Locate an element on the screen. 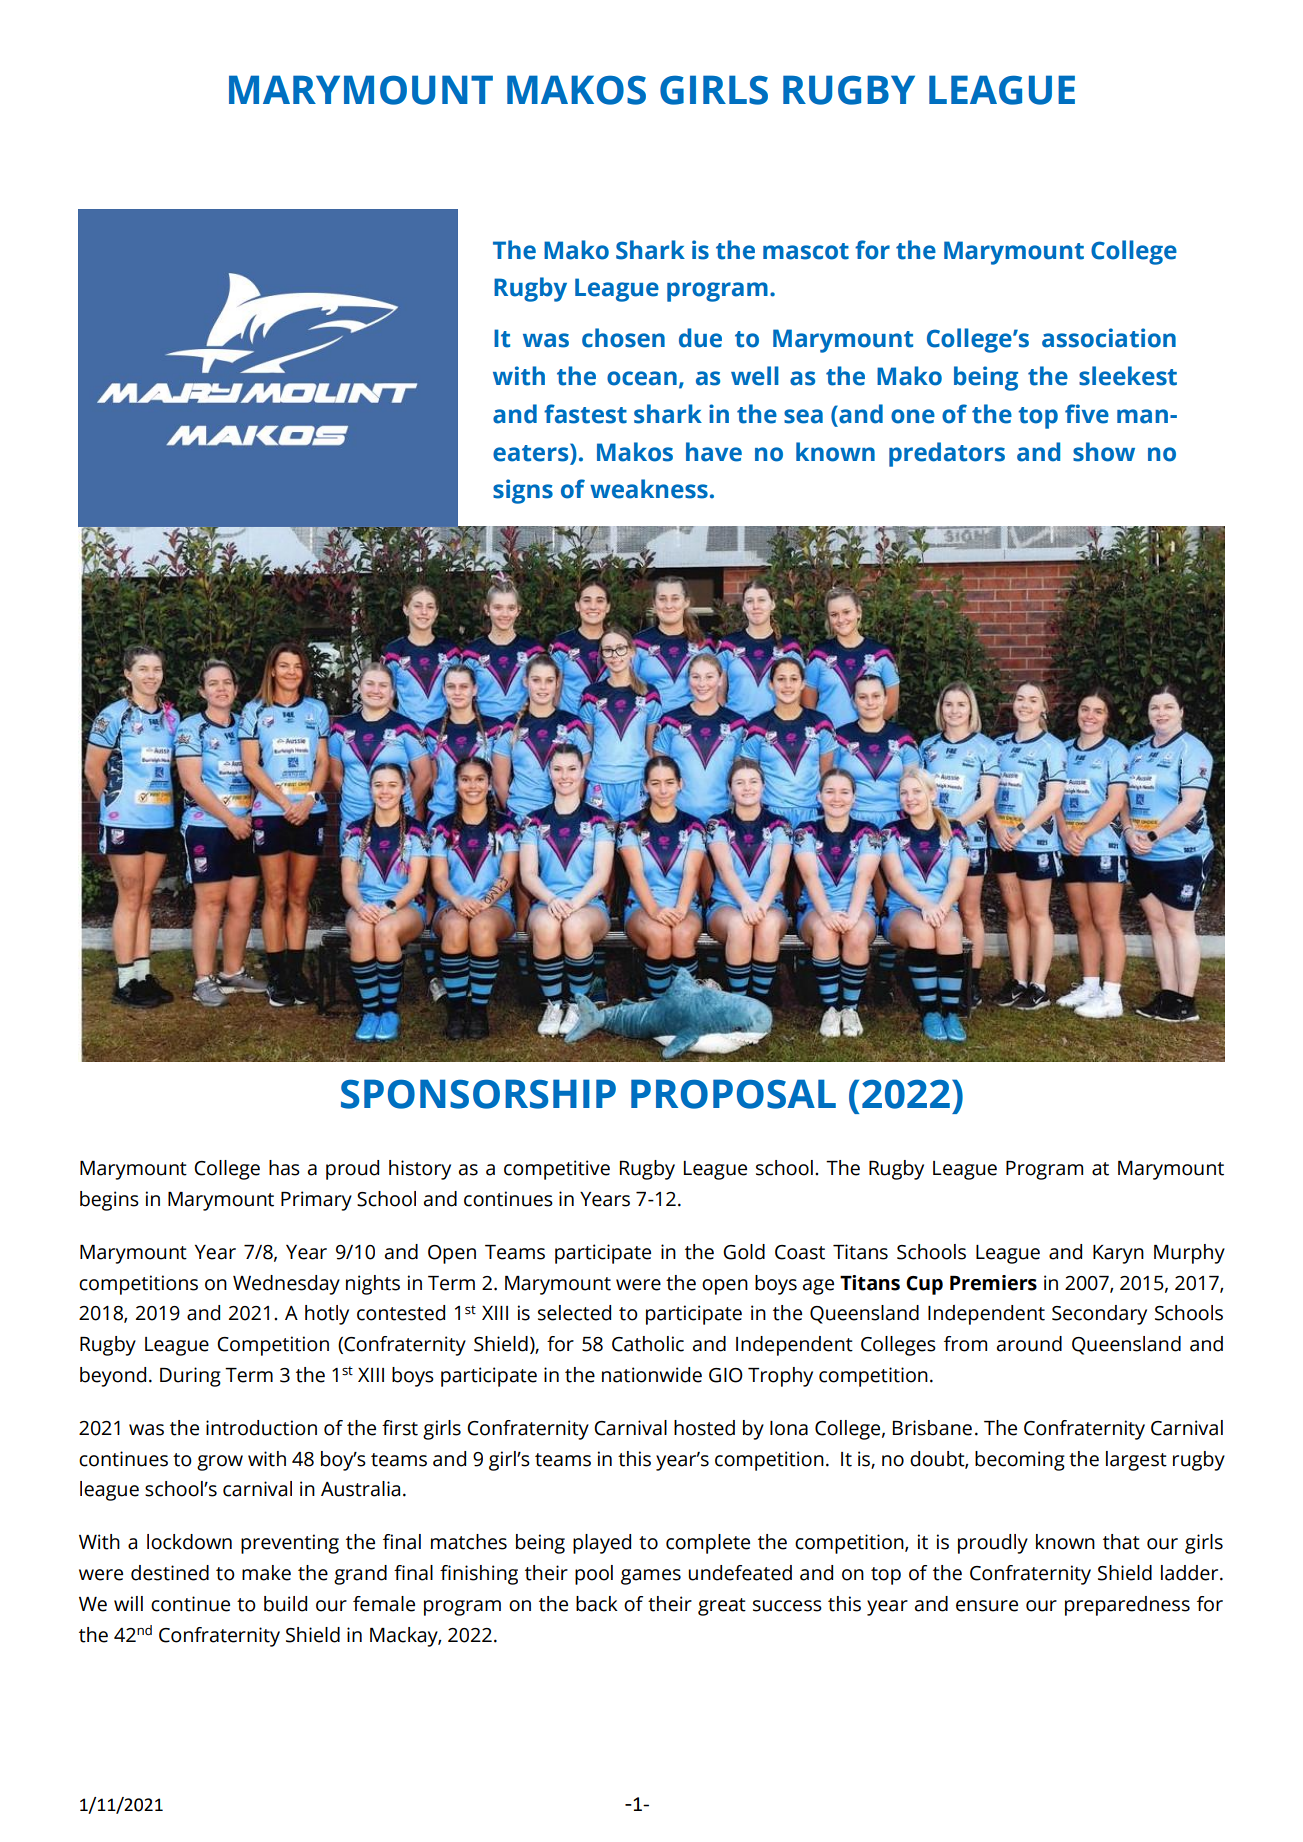  that is located at coordinates (1121, 1542).
